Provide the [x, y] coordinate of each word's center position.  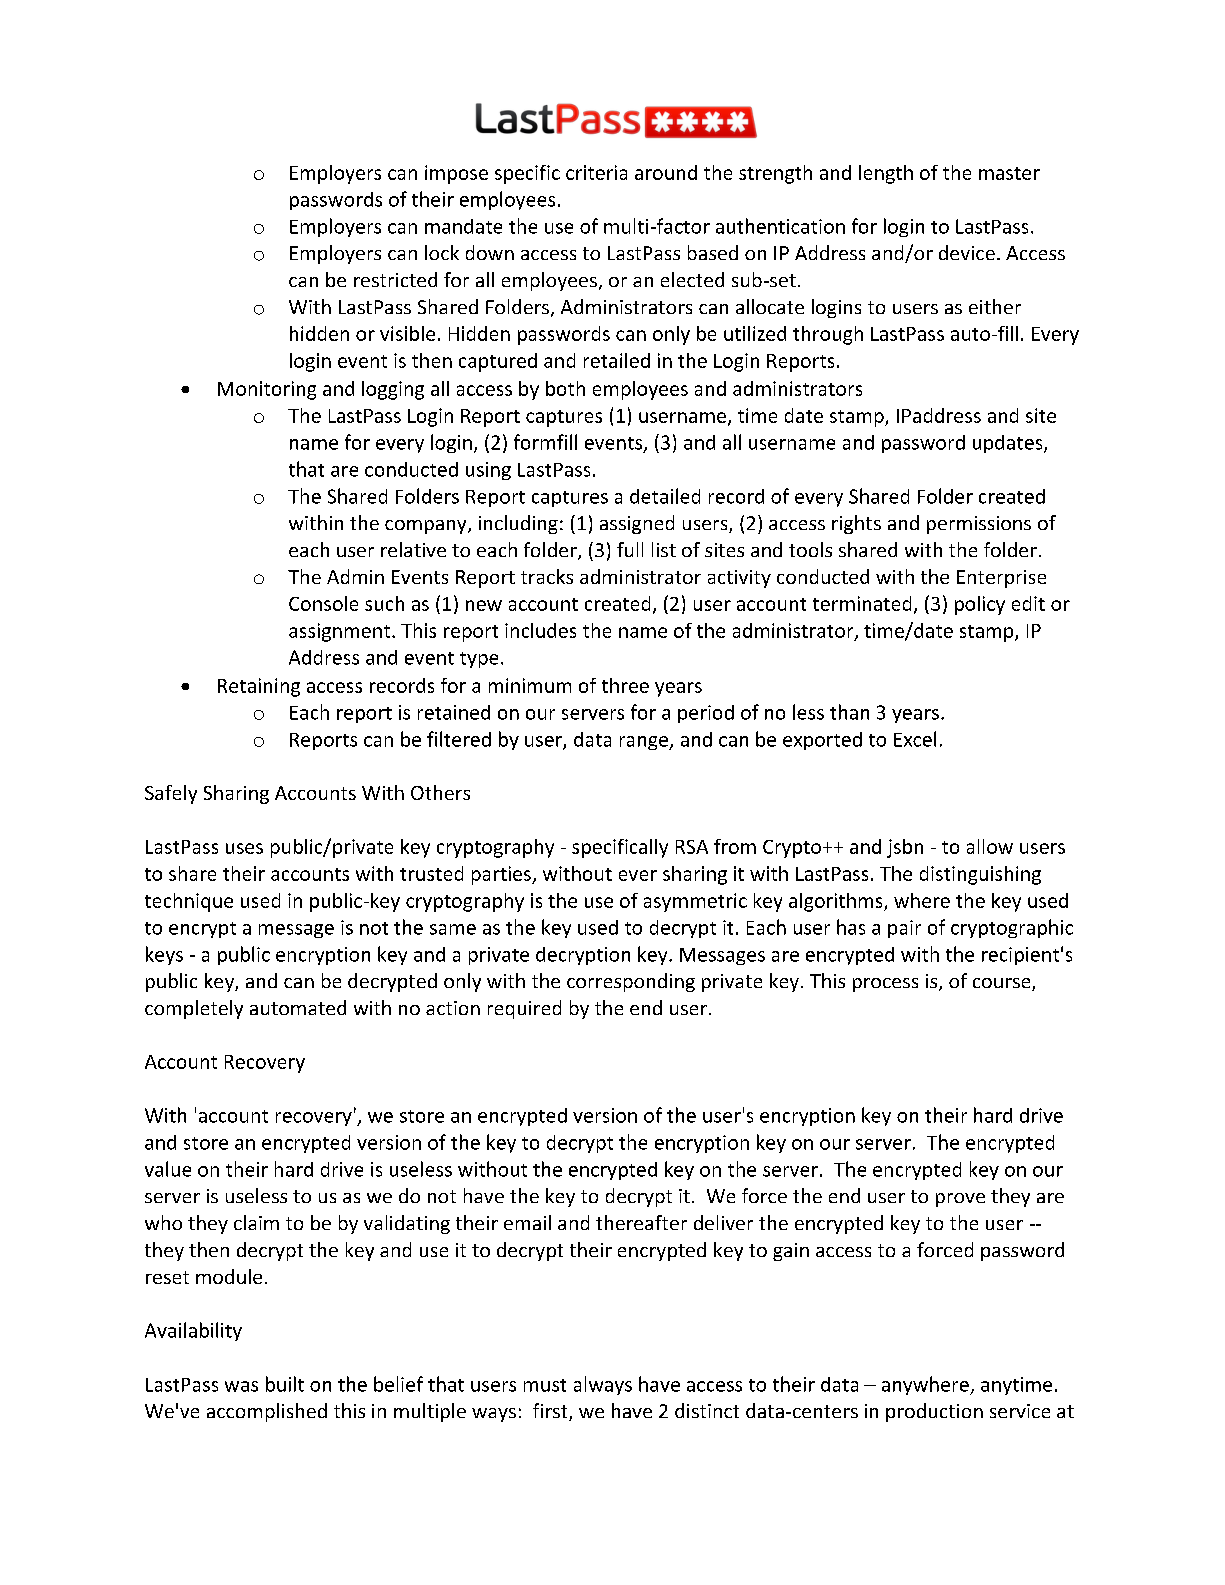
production [934, 1412]
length [886, 174]
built [285, 1384]
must [545, 1385]
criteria [596, 172]
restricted [395, 279]
